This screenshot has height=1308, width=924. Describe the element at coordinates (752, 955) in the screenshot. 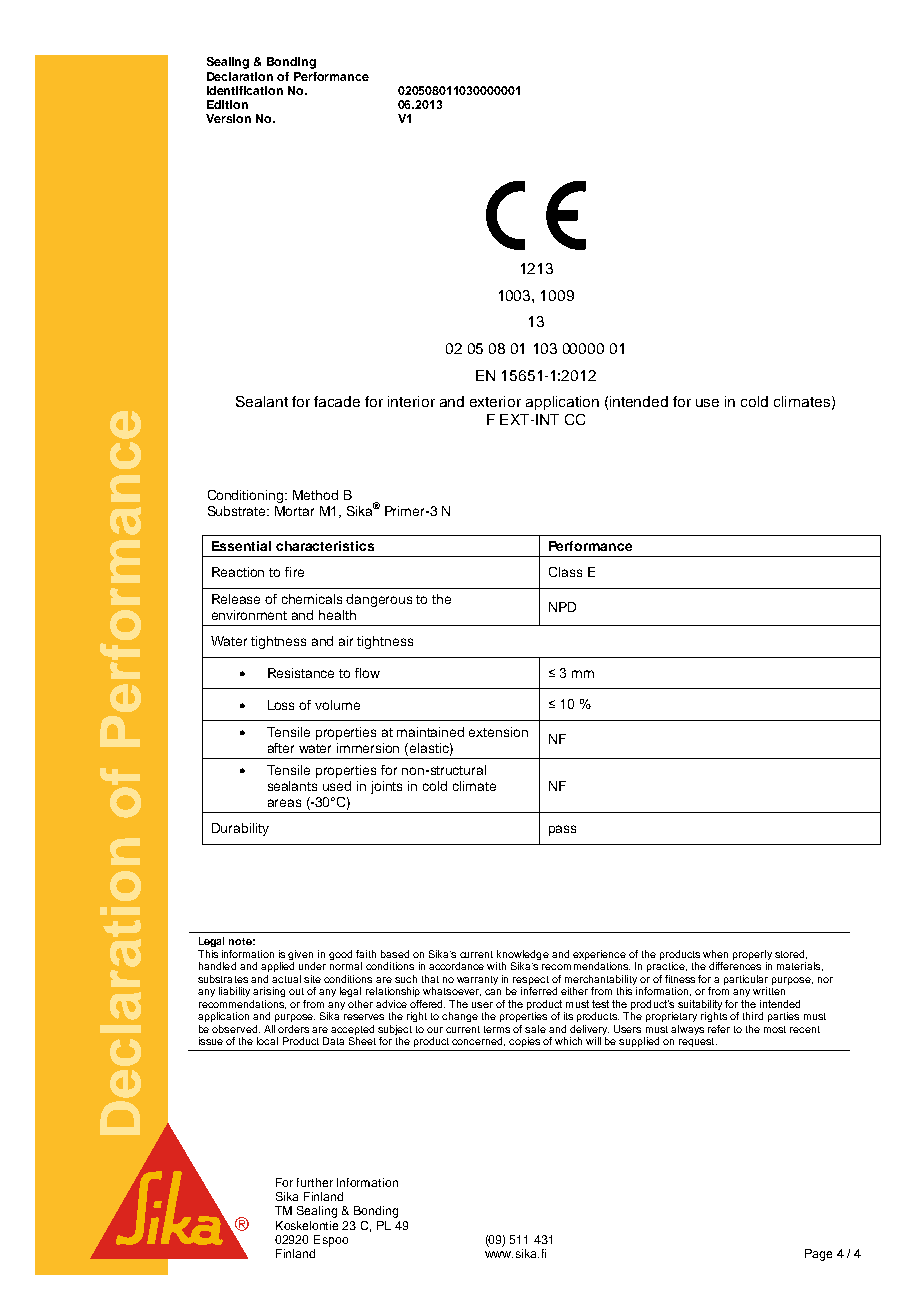

I see `properly` at that location.
